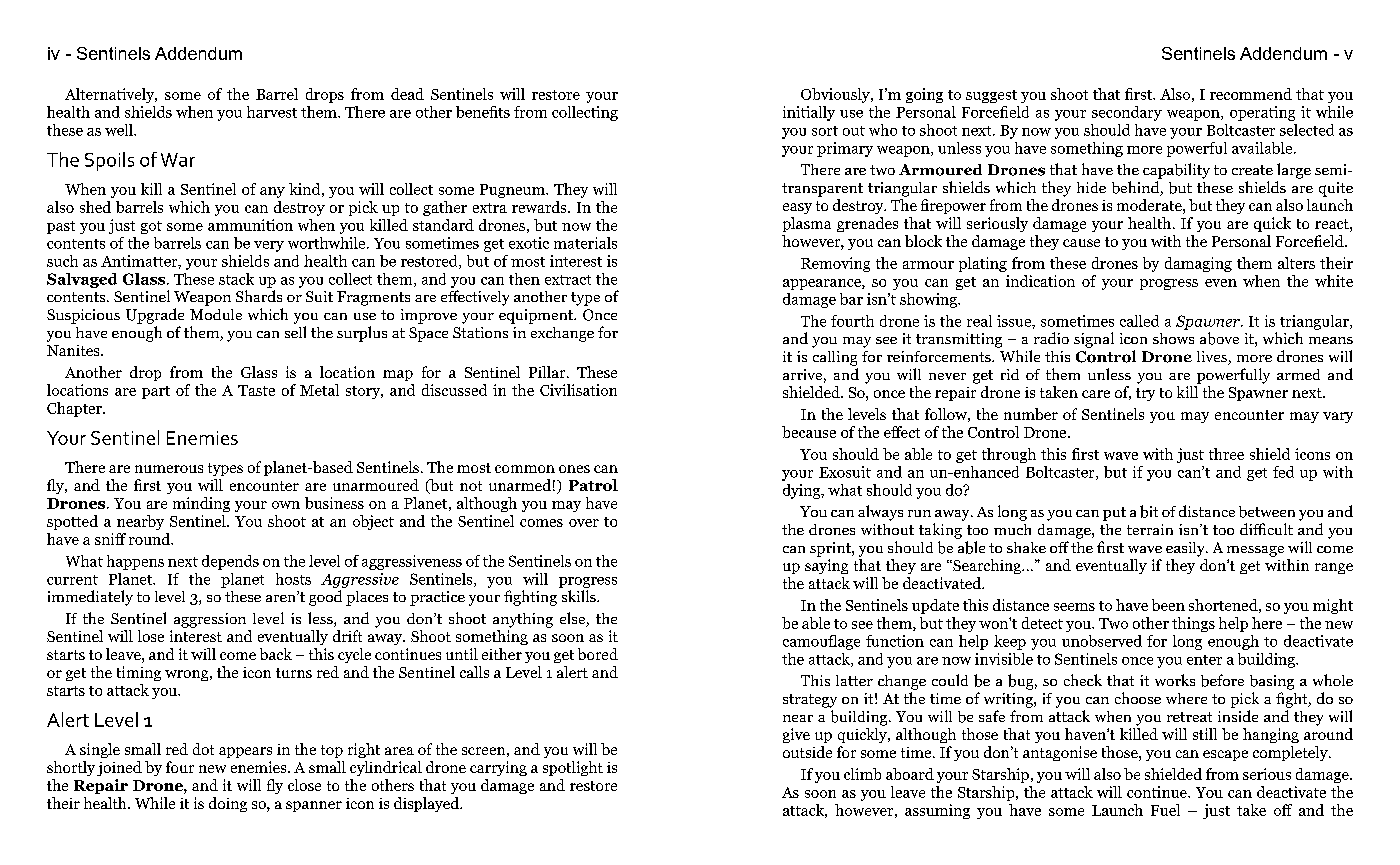  Describe the element at coordinates (228, 804) in the screenshot. I see `doing` at that location.
